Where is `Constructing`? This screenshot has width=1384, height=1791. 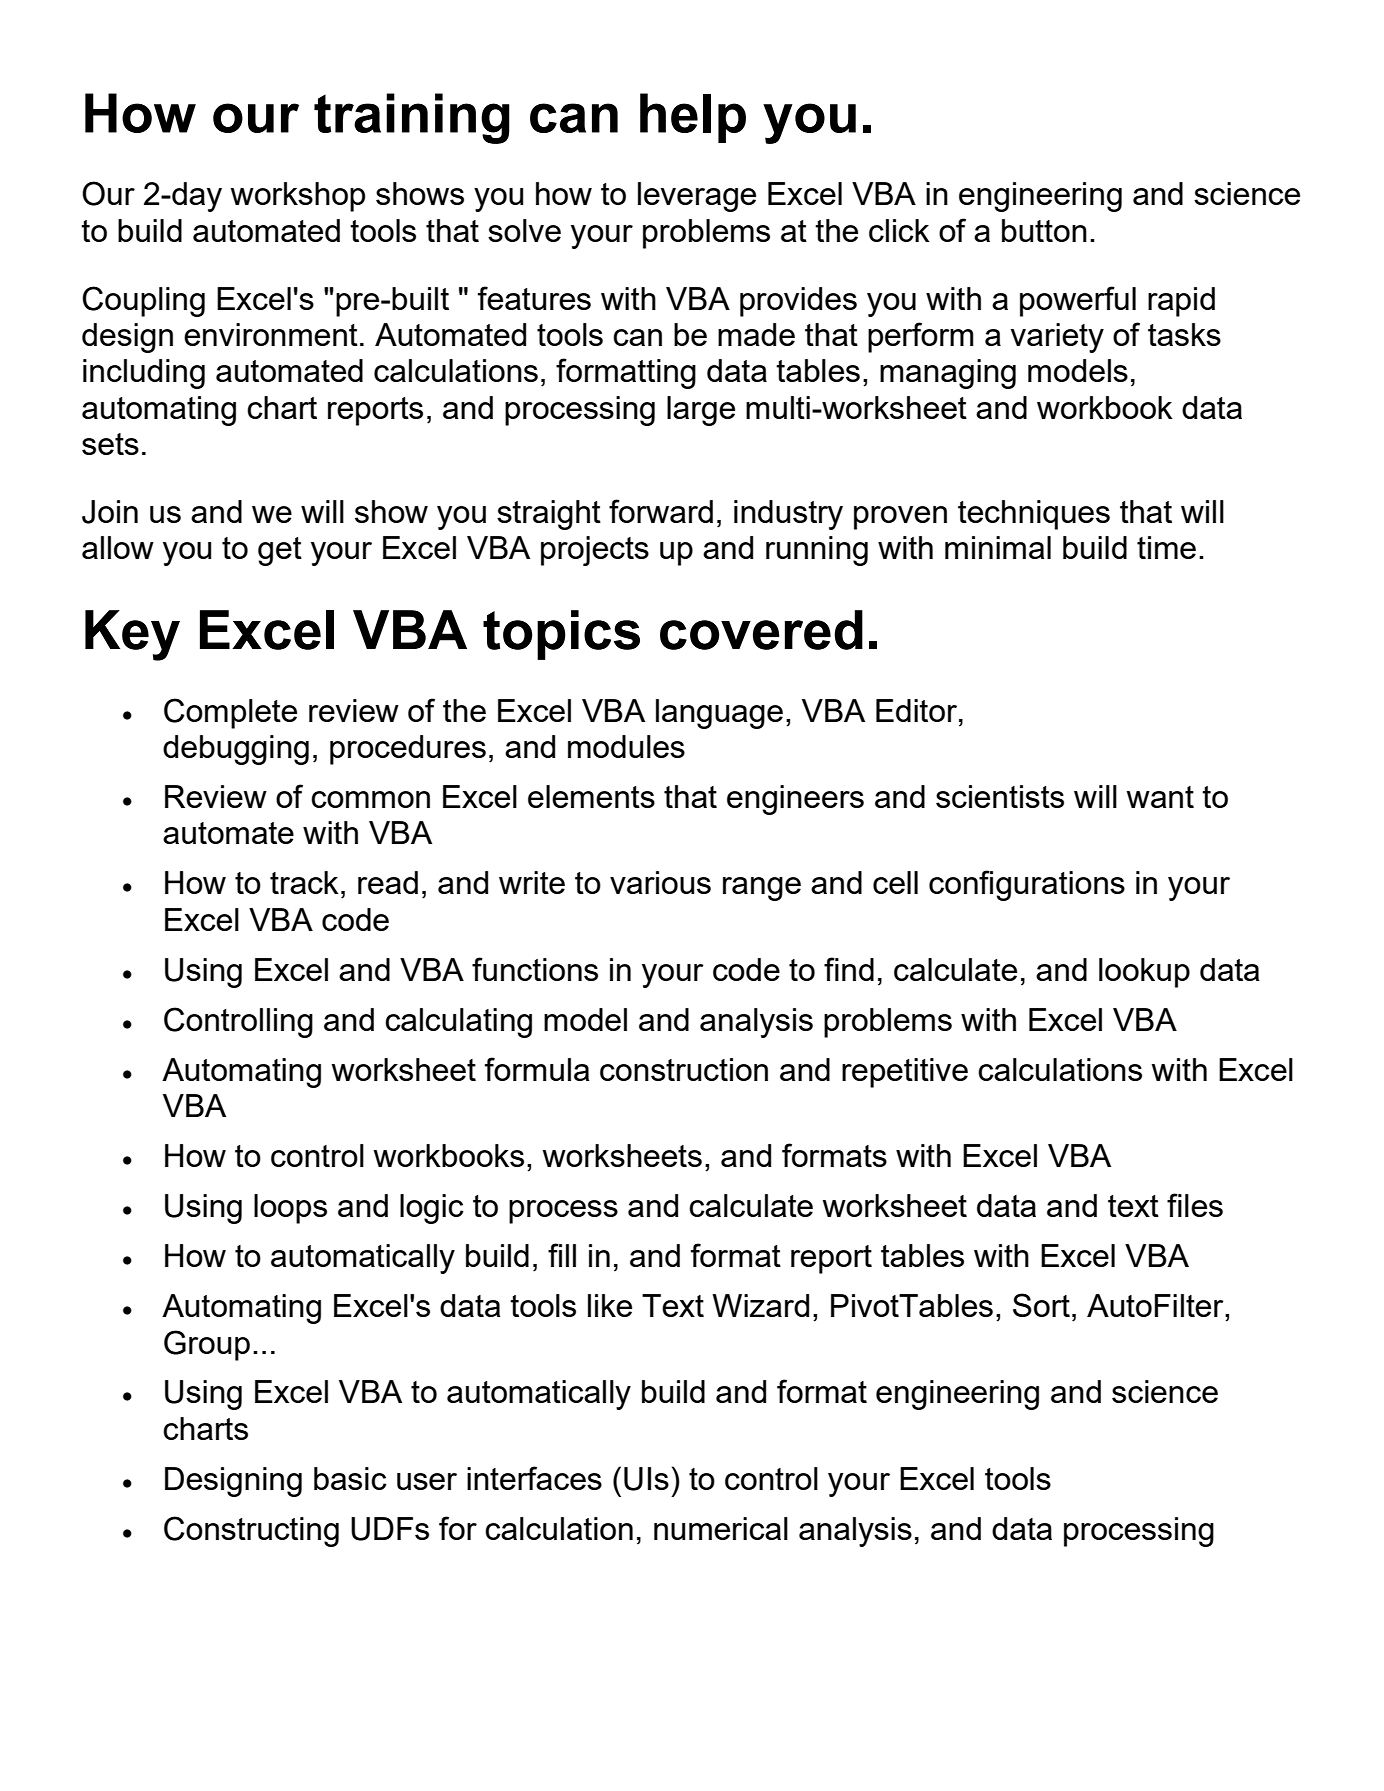 Constructing is located at coordinates (251, 1531).
